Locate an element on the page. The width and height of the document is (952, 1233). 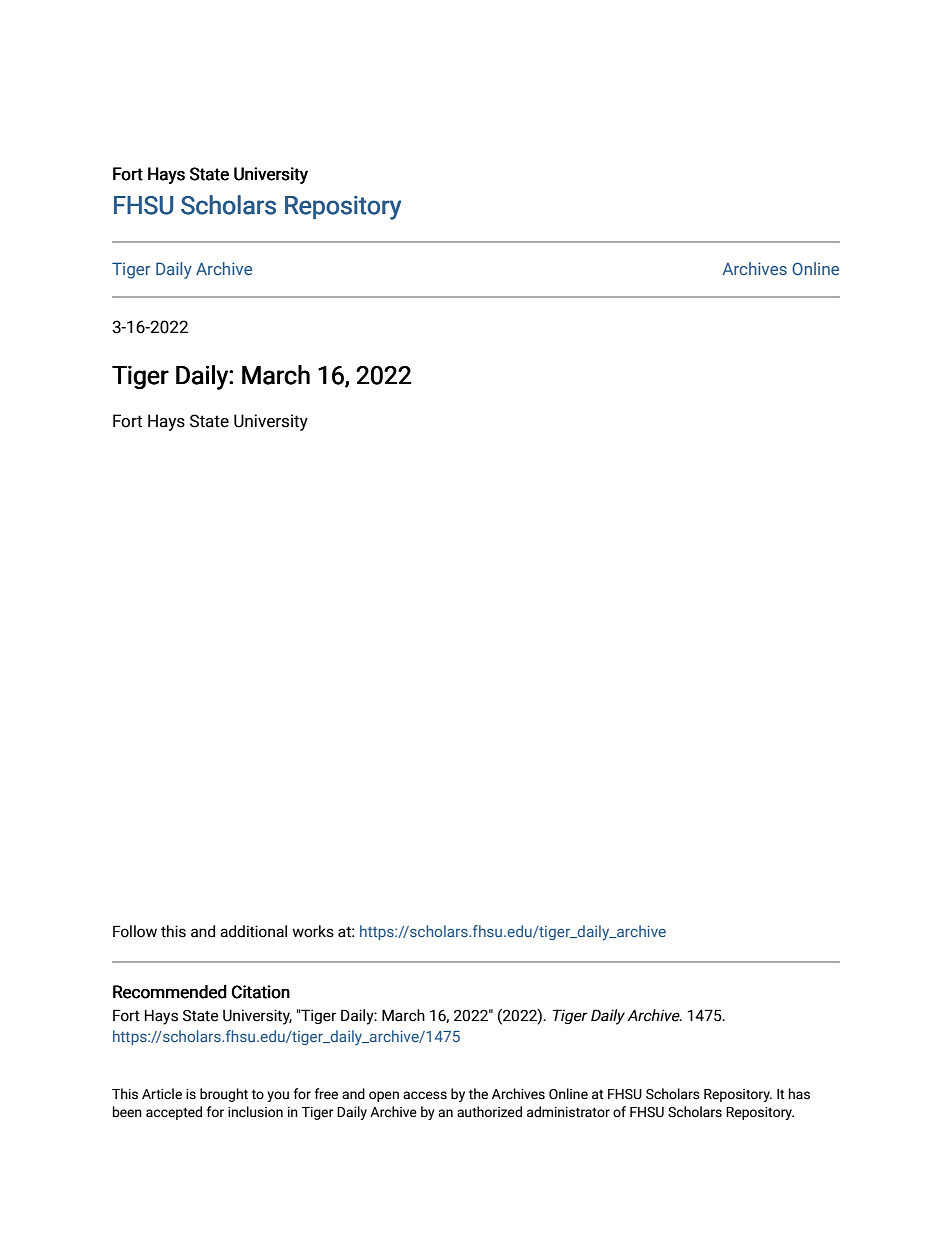
has is located at coordinates (799, 1094).
